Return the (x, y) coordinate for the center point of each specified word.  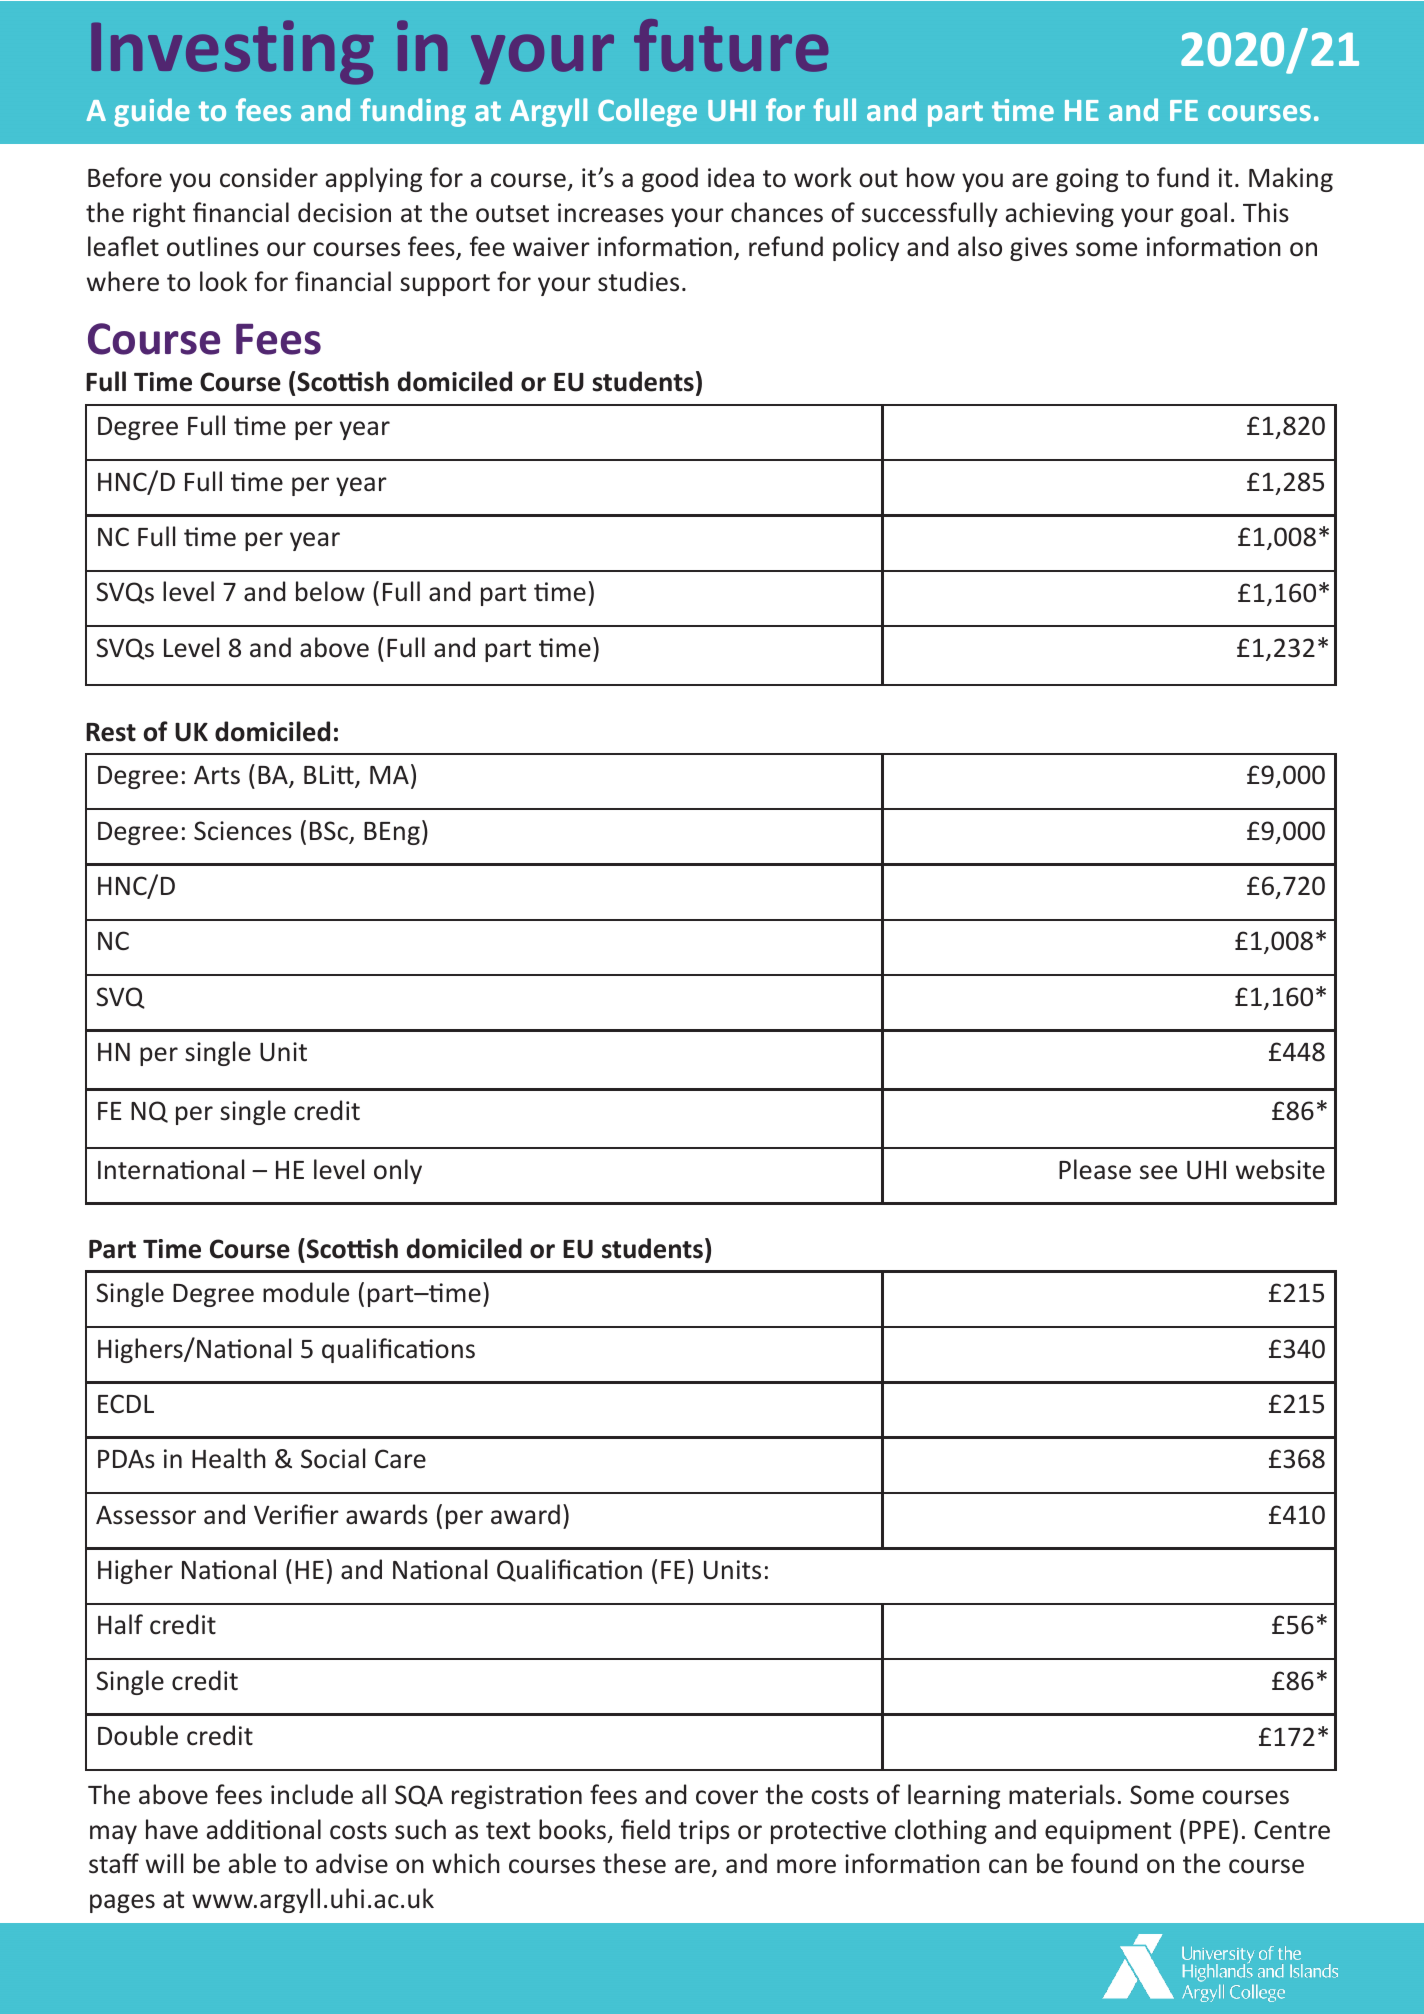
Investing (232, 52)
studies (638, 281)
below (330, 591)
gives (1039, 249)
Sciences (243, 831)
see (1158, 1172)
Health (229, 1458)
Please (1095, 1169)
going (1087, 180)
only (398, 1171)
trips (704, 1832)
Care (400, 1459)
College (647, 112)
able (252, 1863)
